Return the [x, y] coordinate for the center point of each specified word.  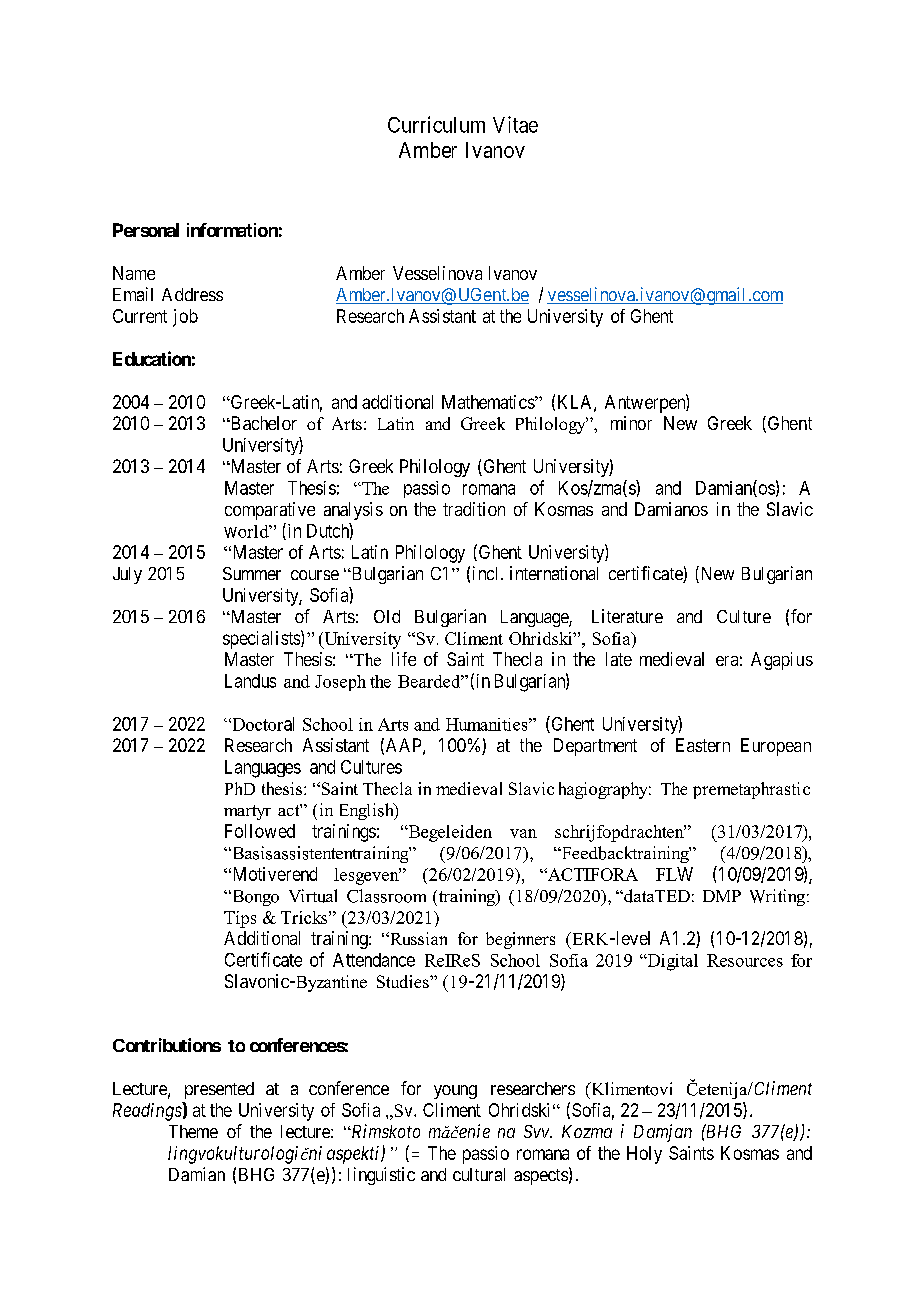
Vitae [515, 124]
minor [631, 423]
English [368, 811]
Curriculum [436, 124]
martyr [247, 812]
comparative [270, 511]
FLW [674, 874]
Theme [193, 1131]
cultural [479, 1174]
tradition [474, 509]
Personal [146, 230]
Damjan [663, 1133]
